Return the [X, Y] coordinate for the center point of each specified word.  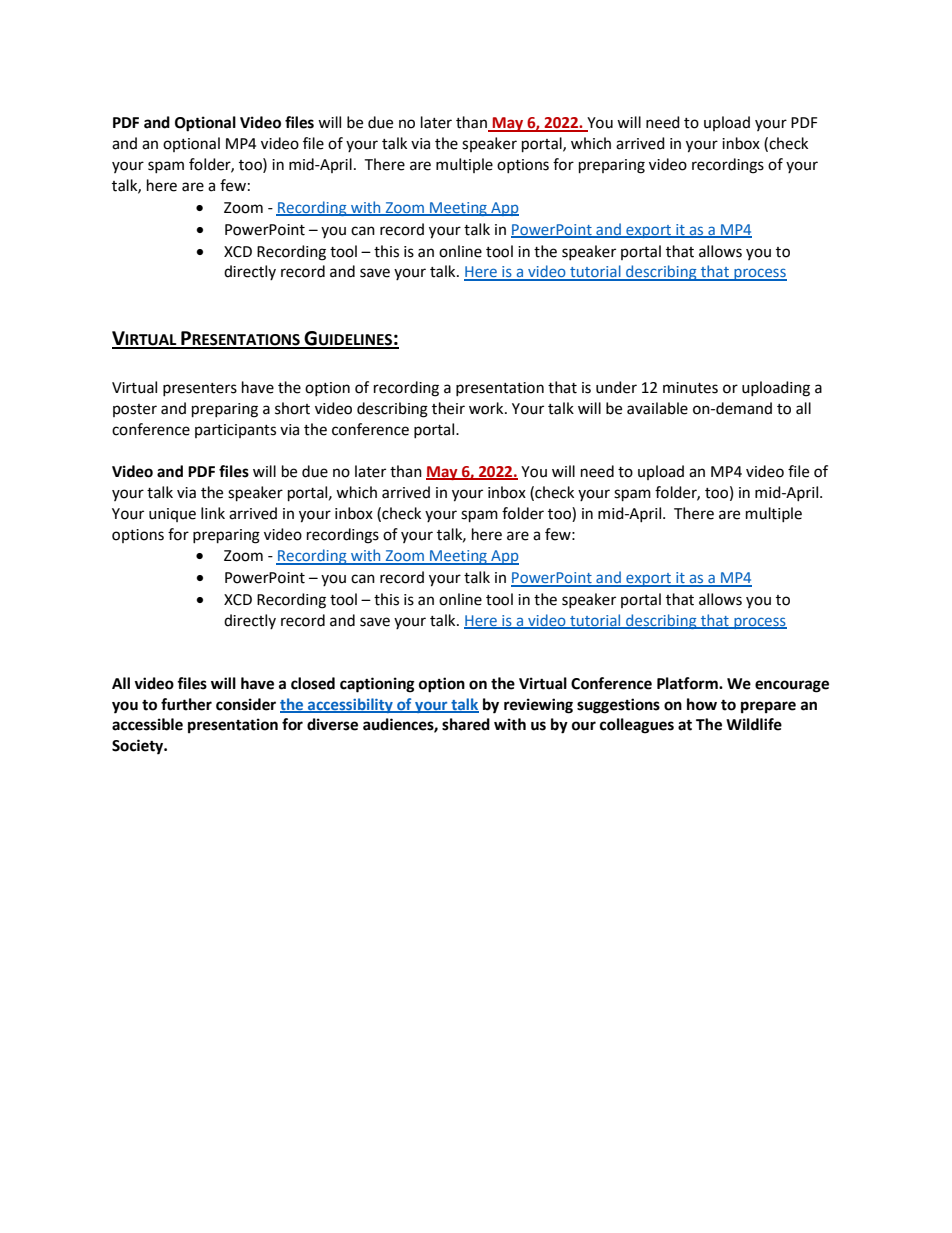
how [702, 704]
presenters [200, 389]
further [186, 704]
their [448, 408]
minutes [690, 388]
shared [466, 724]
